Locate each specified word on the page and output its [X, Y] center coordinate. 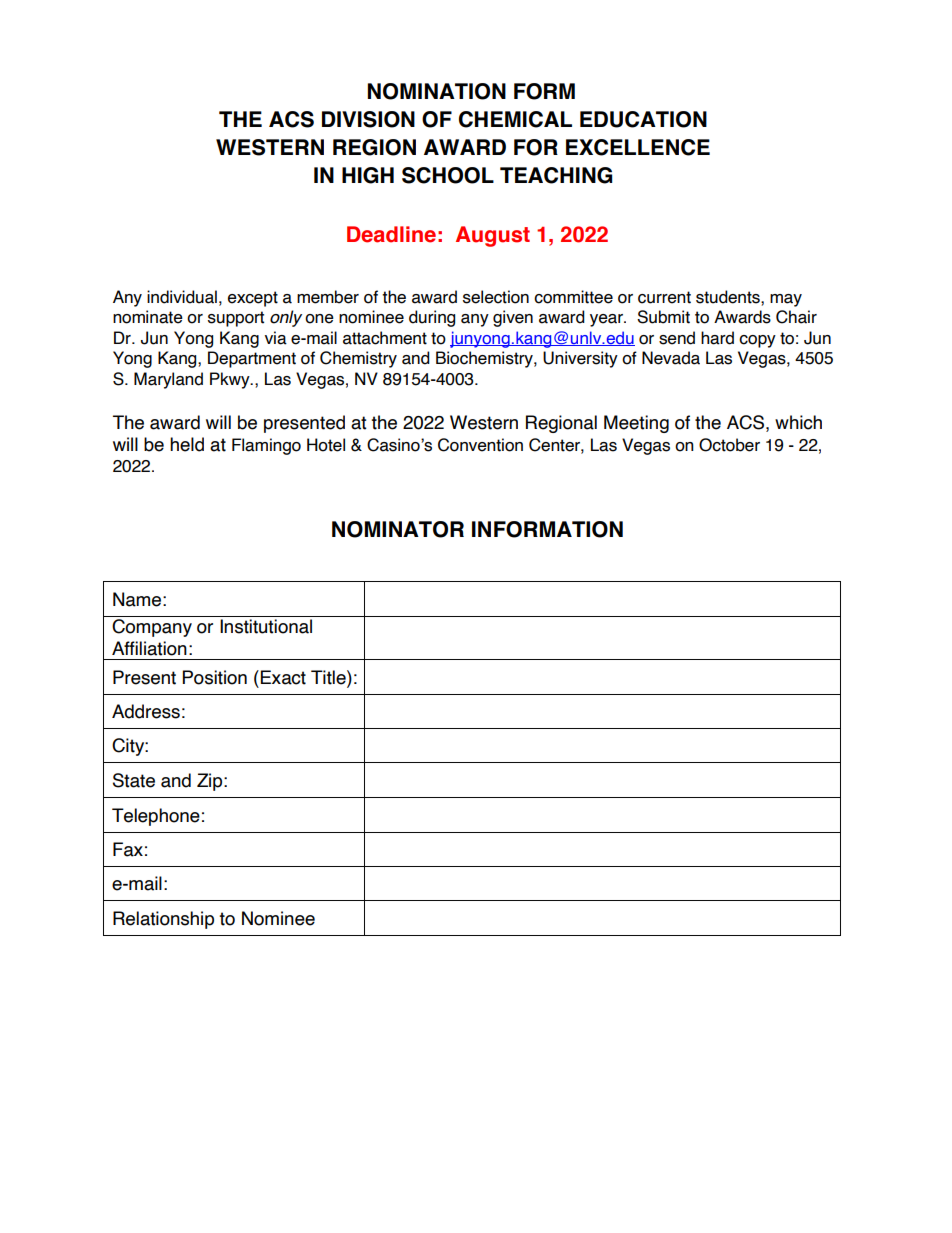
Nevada [671, 358]
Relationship [163, 920]
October [729, 445]
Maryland [168, 380]
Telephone [156, 817]
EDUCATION [643, 119]
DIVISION [368, 119]
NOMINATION [437, 91]
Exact [283, 677]
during [432, 318]
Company [152, 628]
